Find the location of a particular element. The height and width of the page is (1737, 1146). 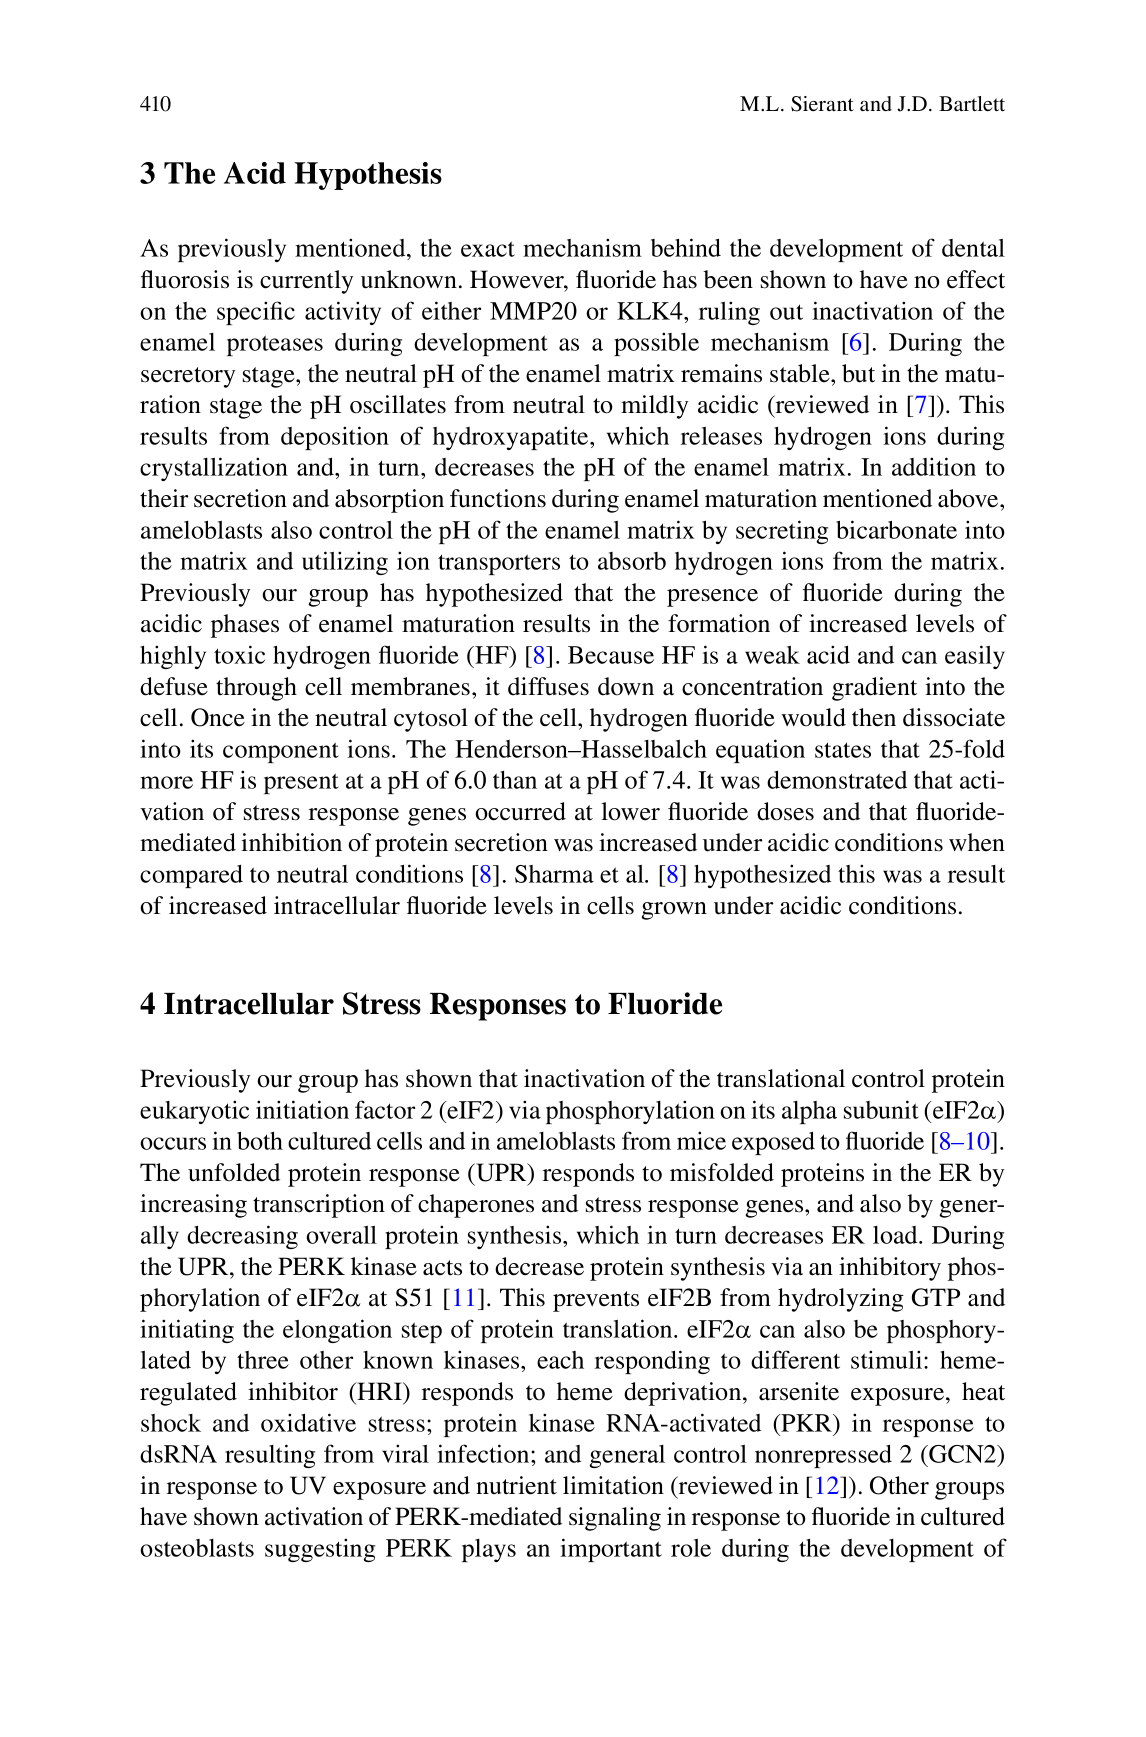

subunit is located at coordinates (881, 1109).
